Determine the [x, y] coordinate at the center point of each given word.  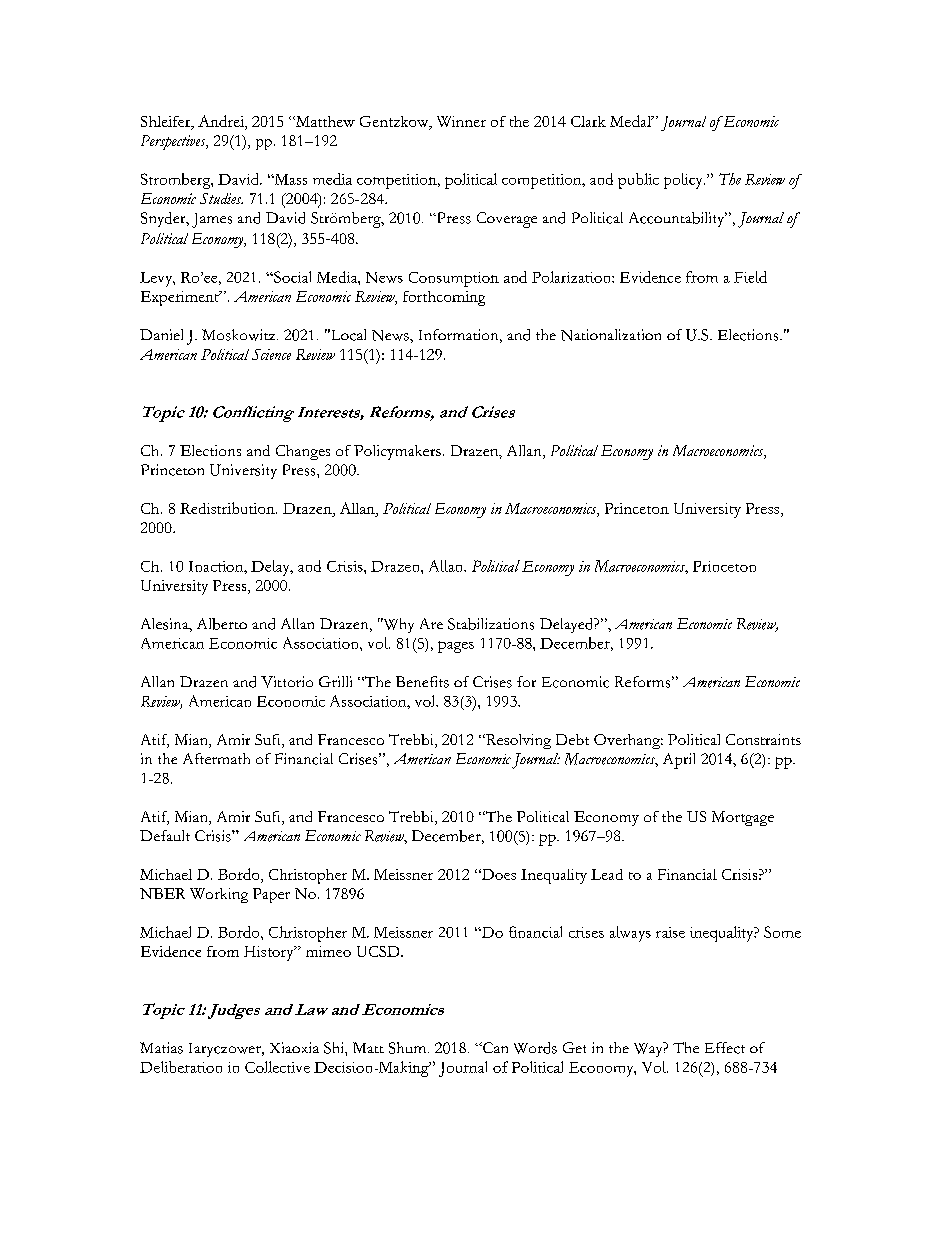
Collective [277, 1067]
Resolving [517, 741]
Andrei [222, 122]
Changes [303, 452]
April [679, 761]
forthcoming [444, 298]
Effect [725, 1048]
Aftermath [216, 758]
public [638, 181]
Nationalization [611, 335]
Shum [409, 1048]
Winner [461, 121]
